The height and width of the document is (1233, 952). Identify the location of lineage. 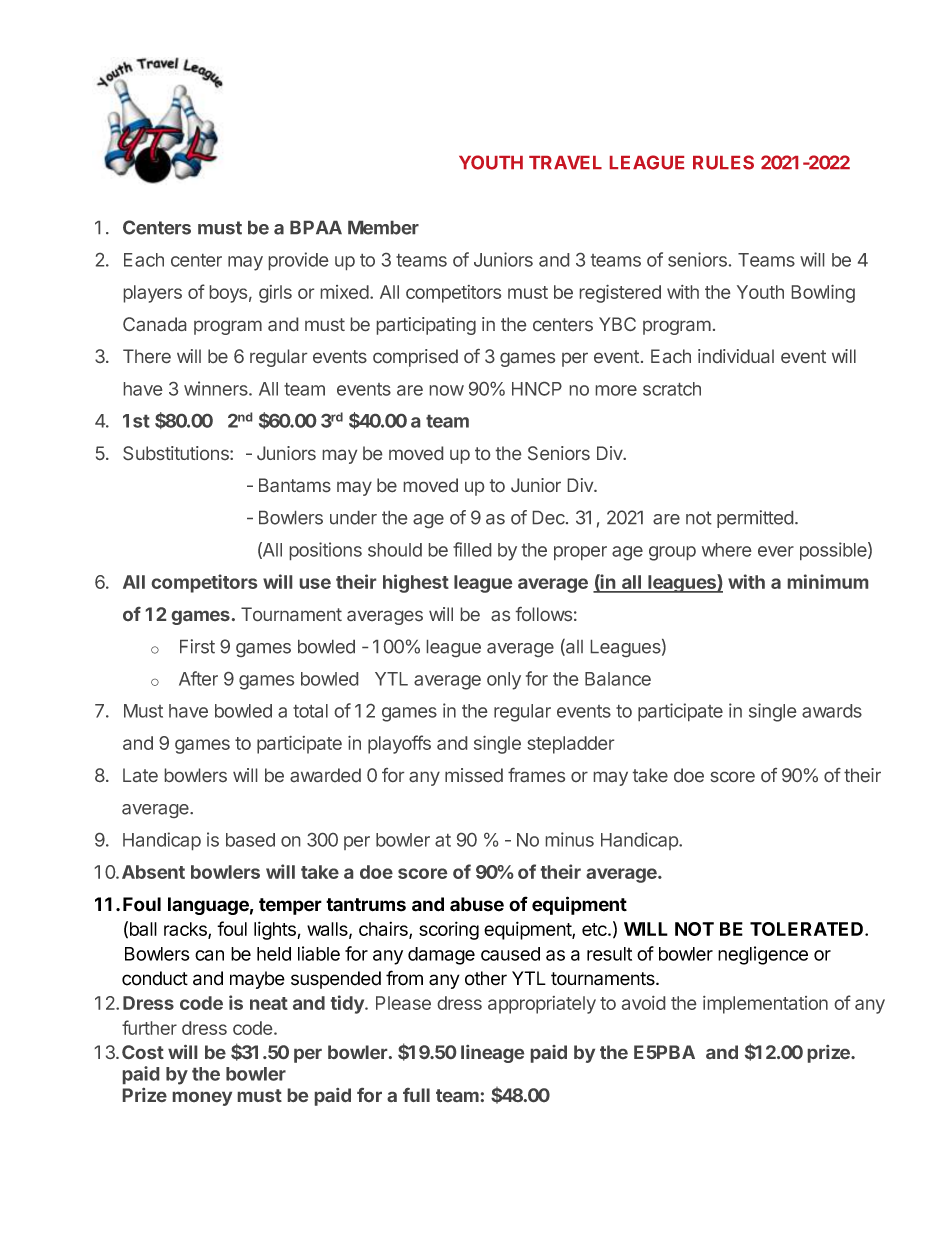
(492, 1054).
